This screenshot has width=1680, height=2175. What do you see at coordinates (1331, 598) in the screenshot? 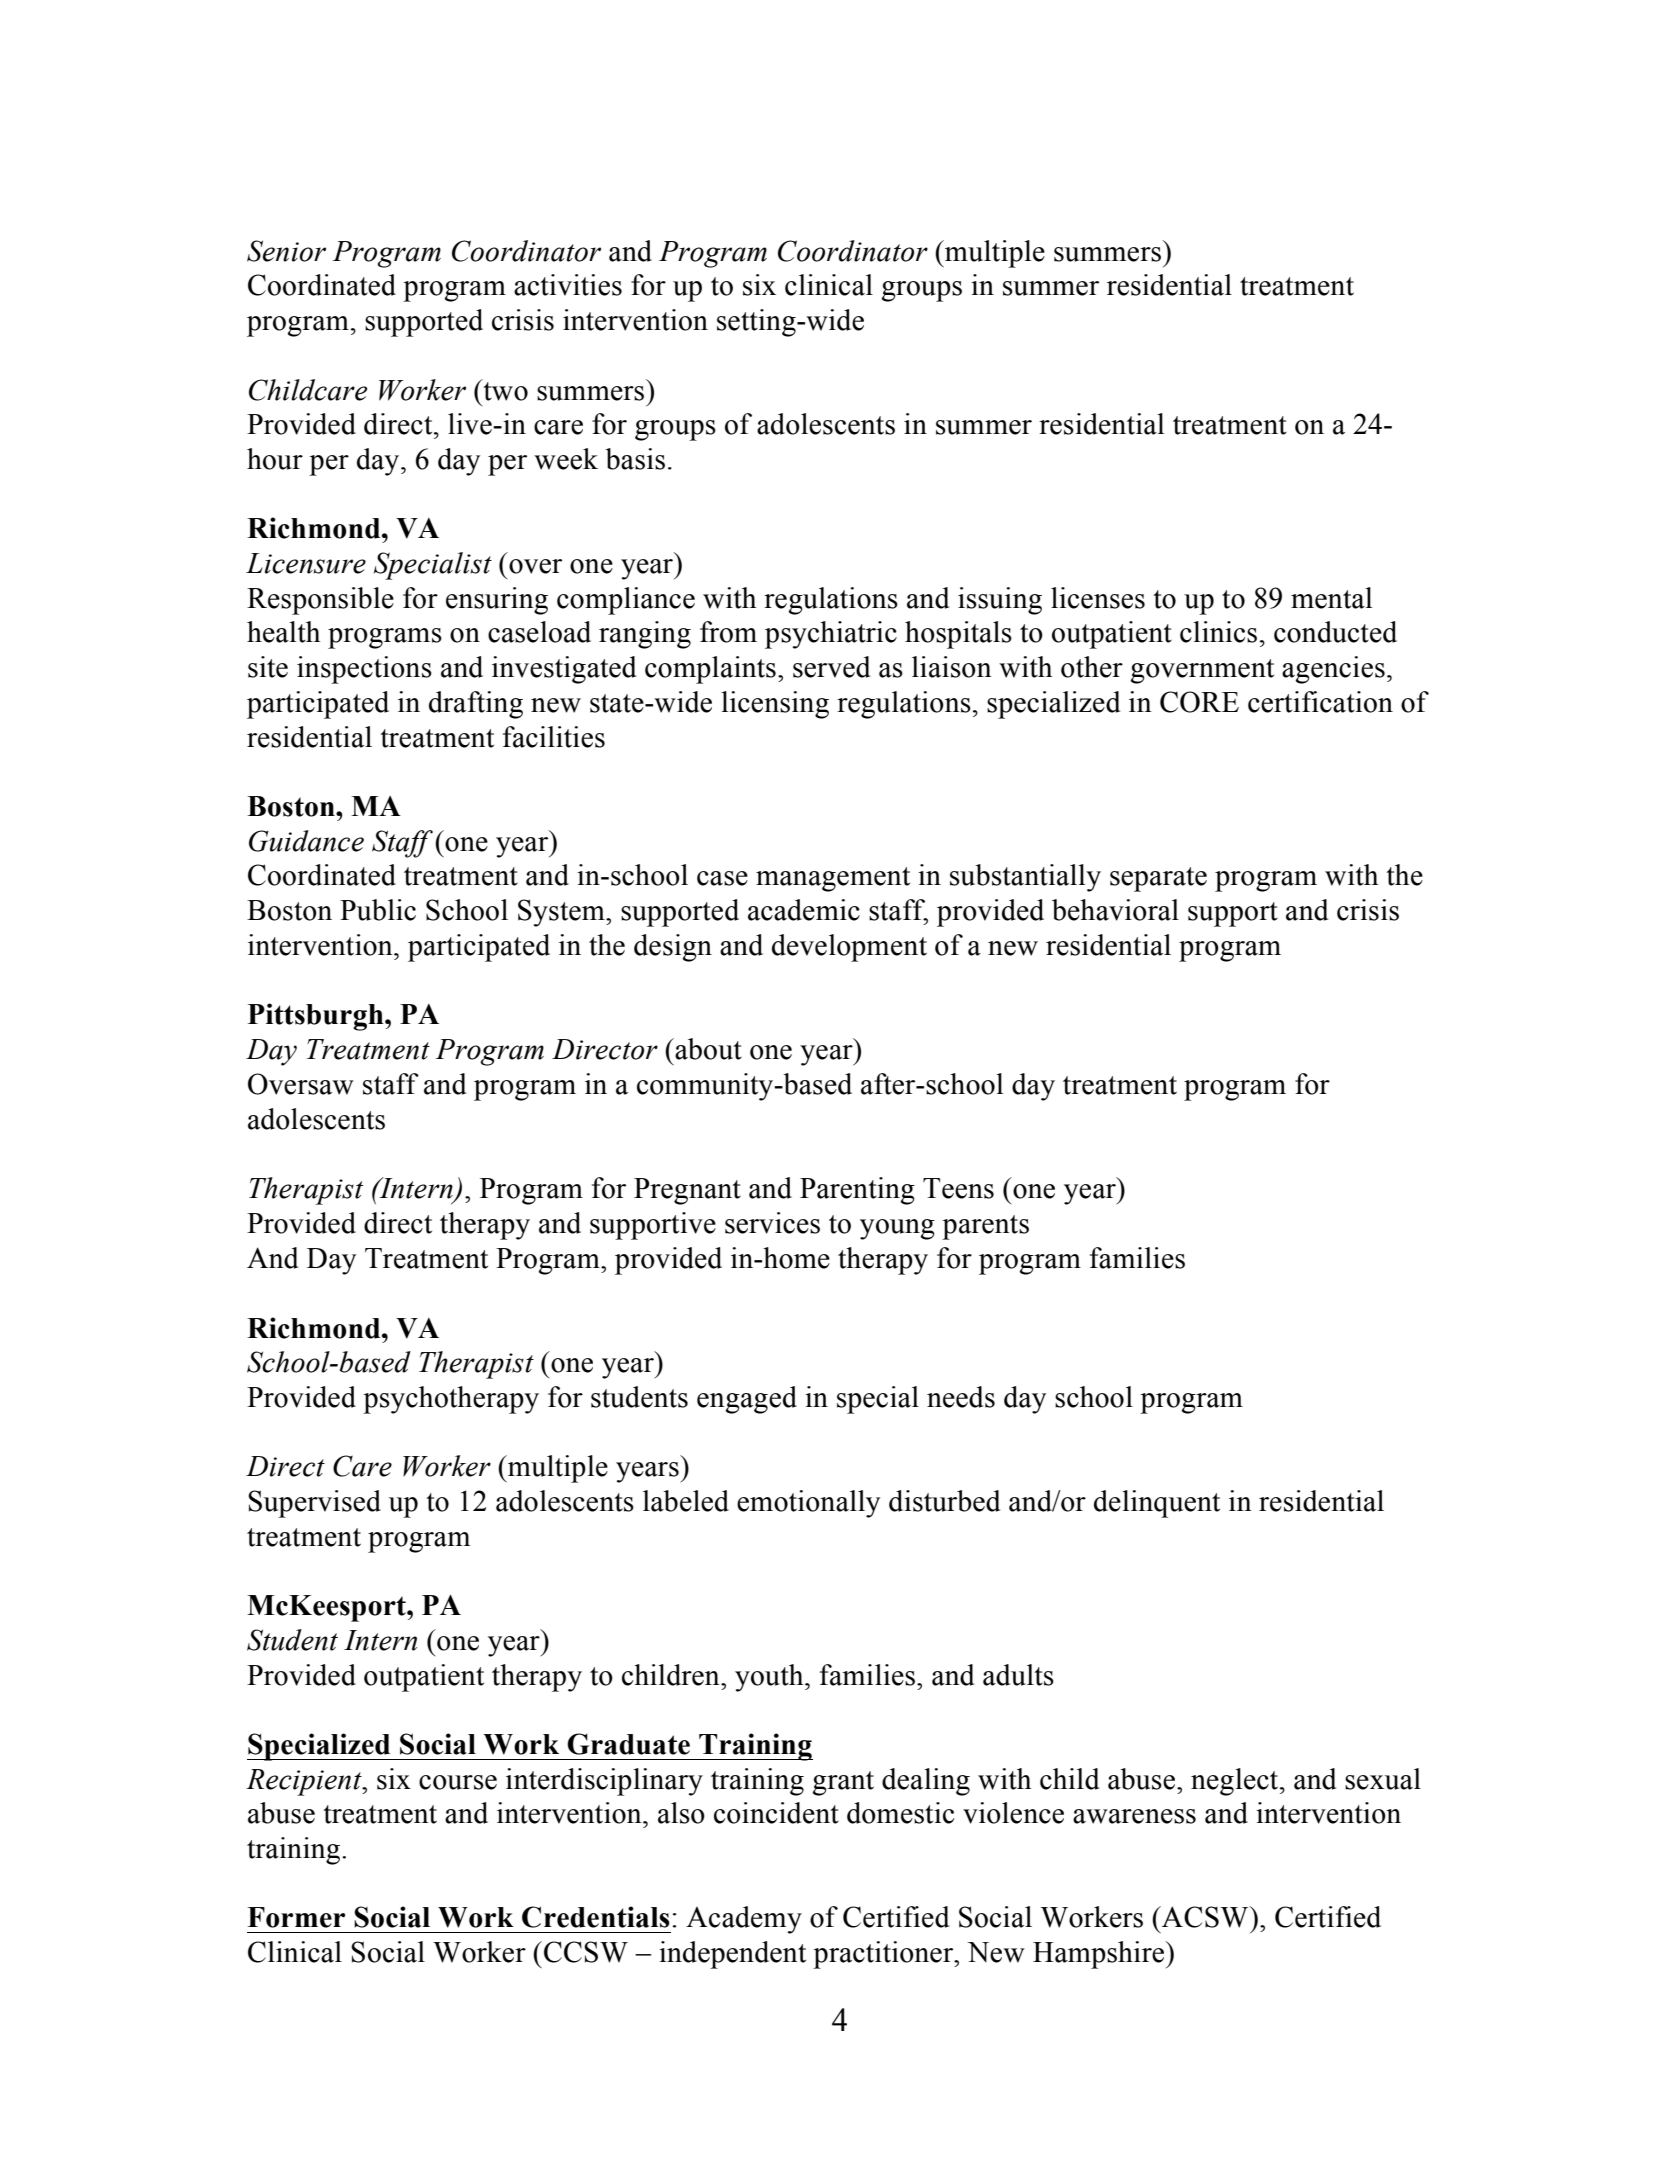
I see `mental` at bounding box center [1331, 598].
